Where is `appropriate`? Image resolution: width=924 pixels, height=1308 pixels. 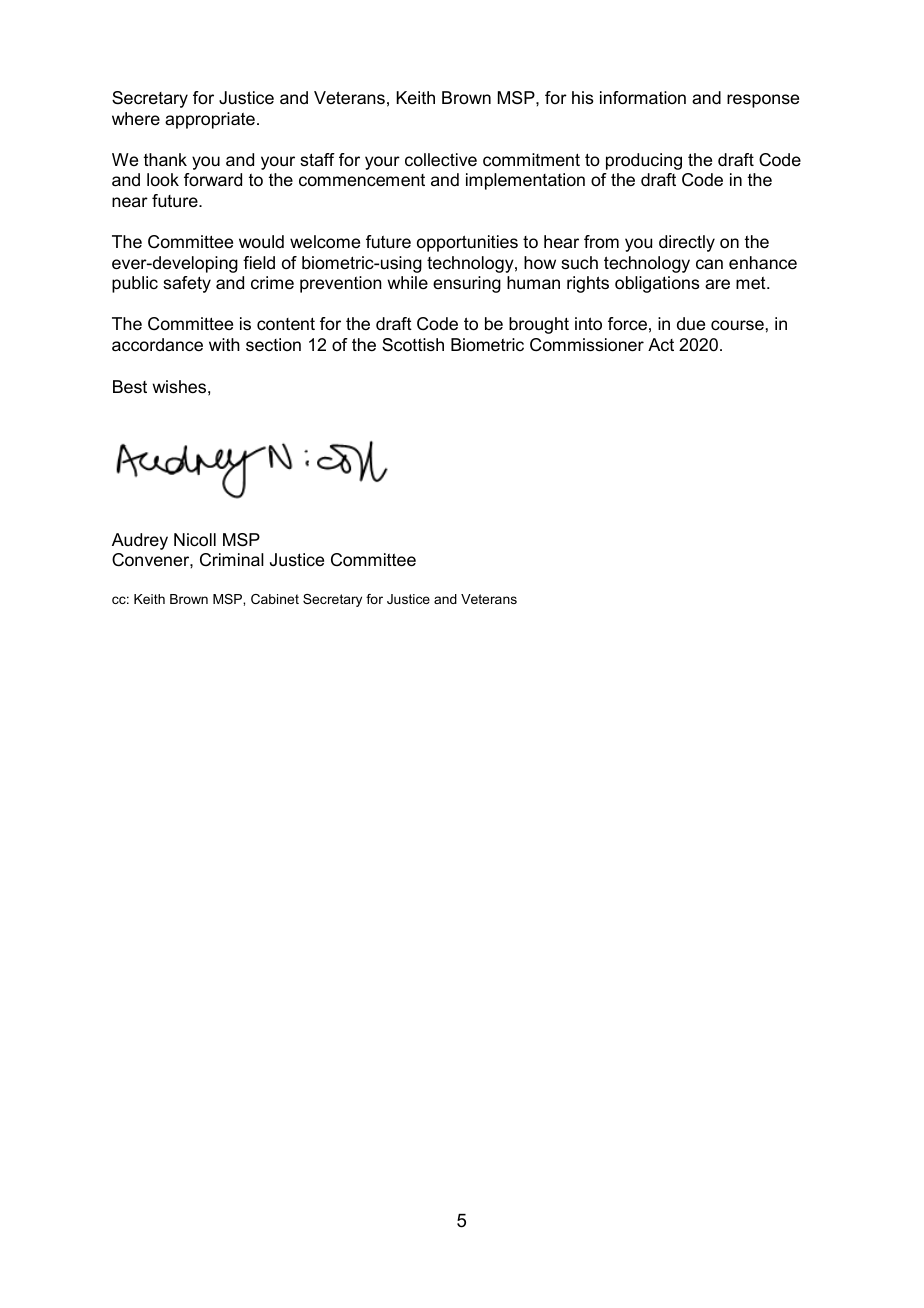 appropriate is located at coordinates (210, 120).
